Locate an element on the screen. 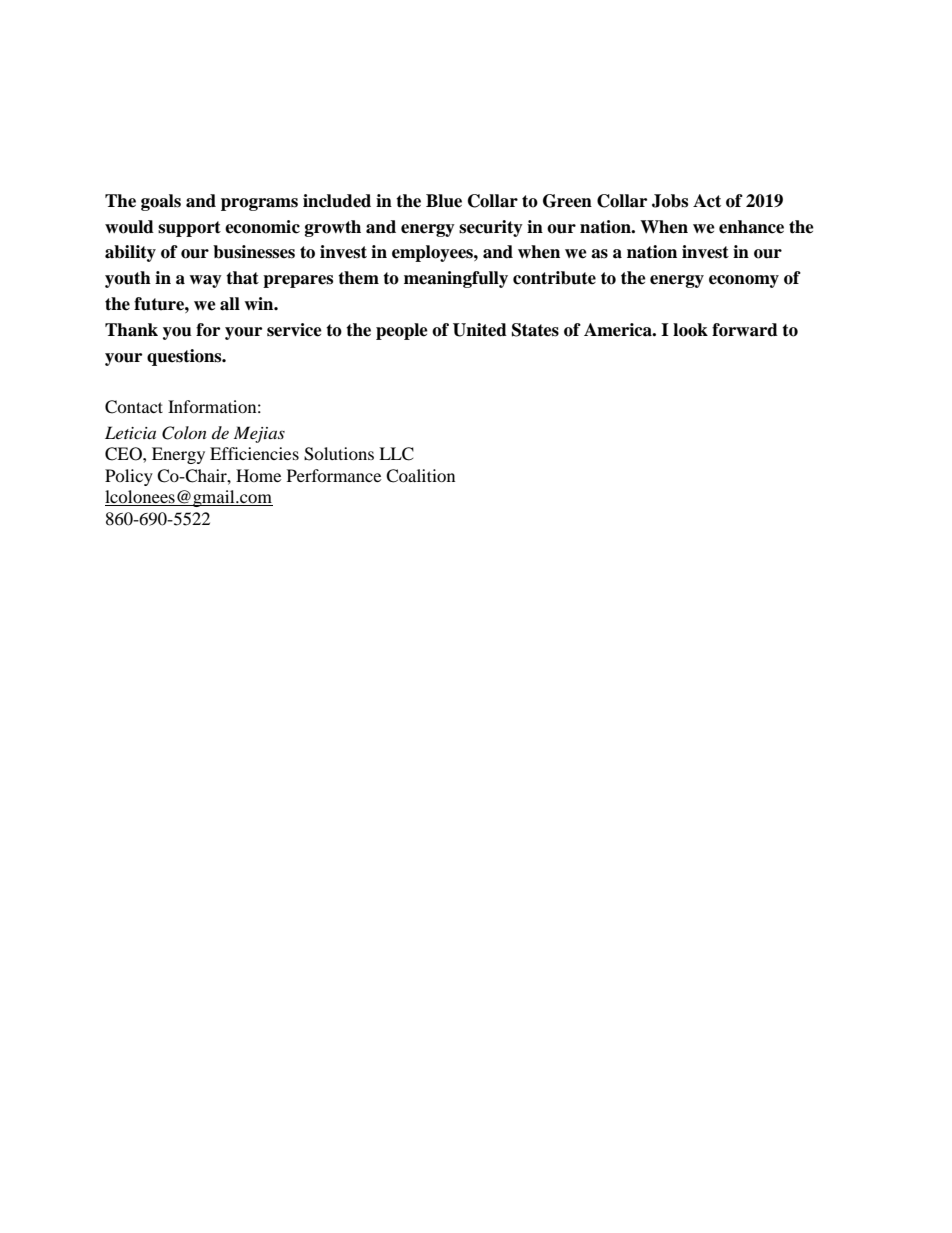 The height and width of the screenshot is (1233, 952). LLC is located at coordinates (396, 454).
